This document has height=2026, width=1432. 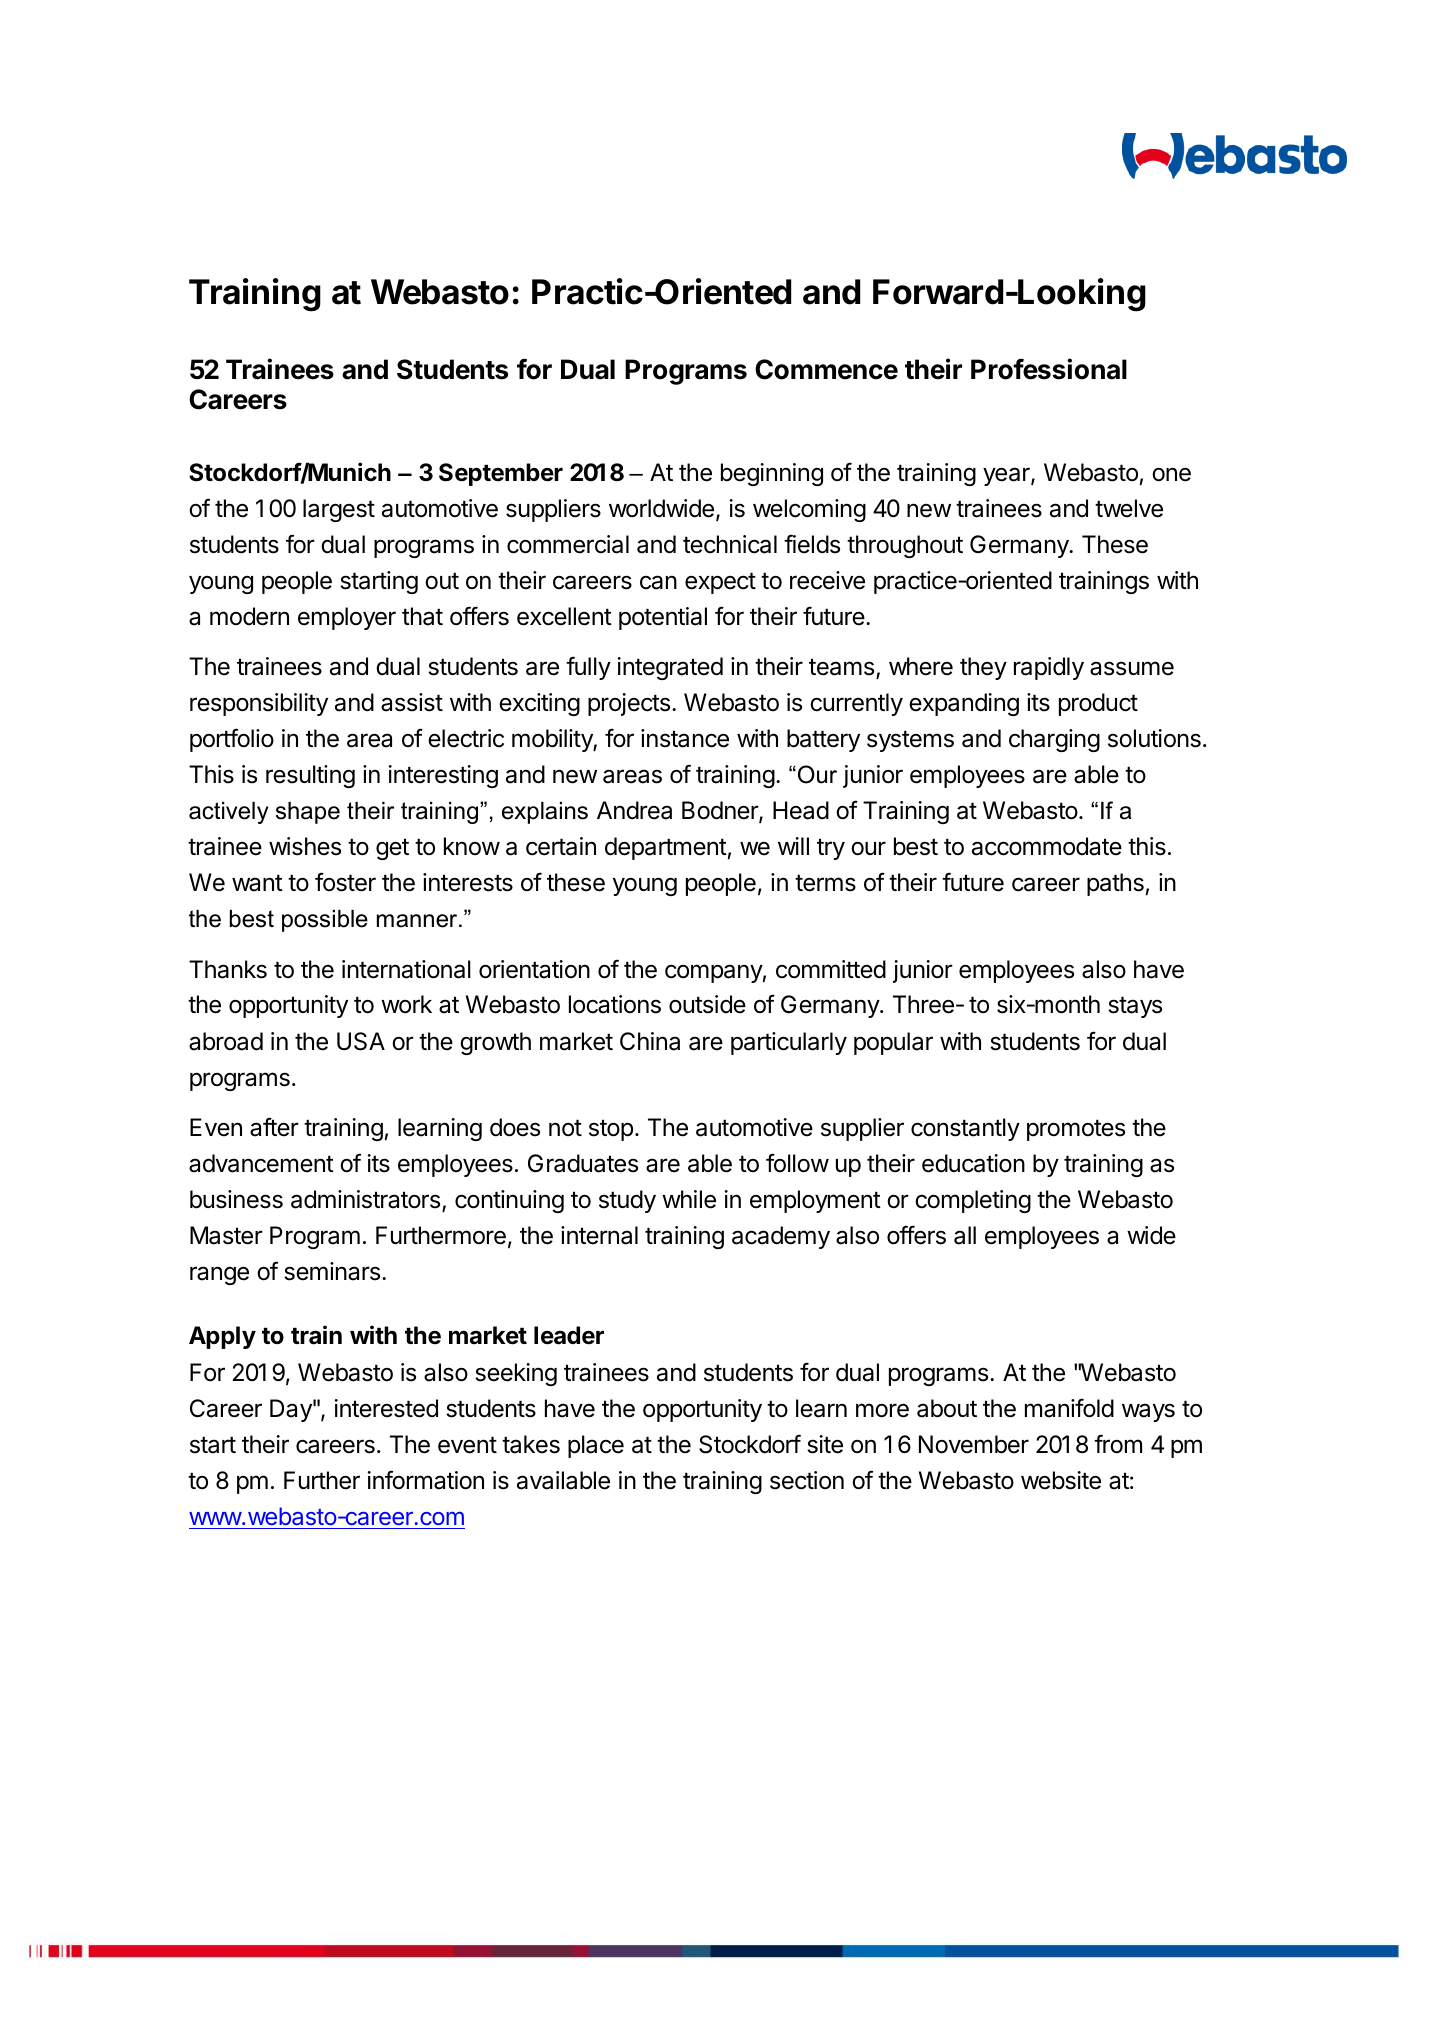 I want to click on administrators, so click(x=367, y=1200).
